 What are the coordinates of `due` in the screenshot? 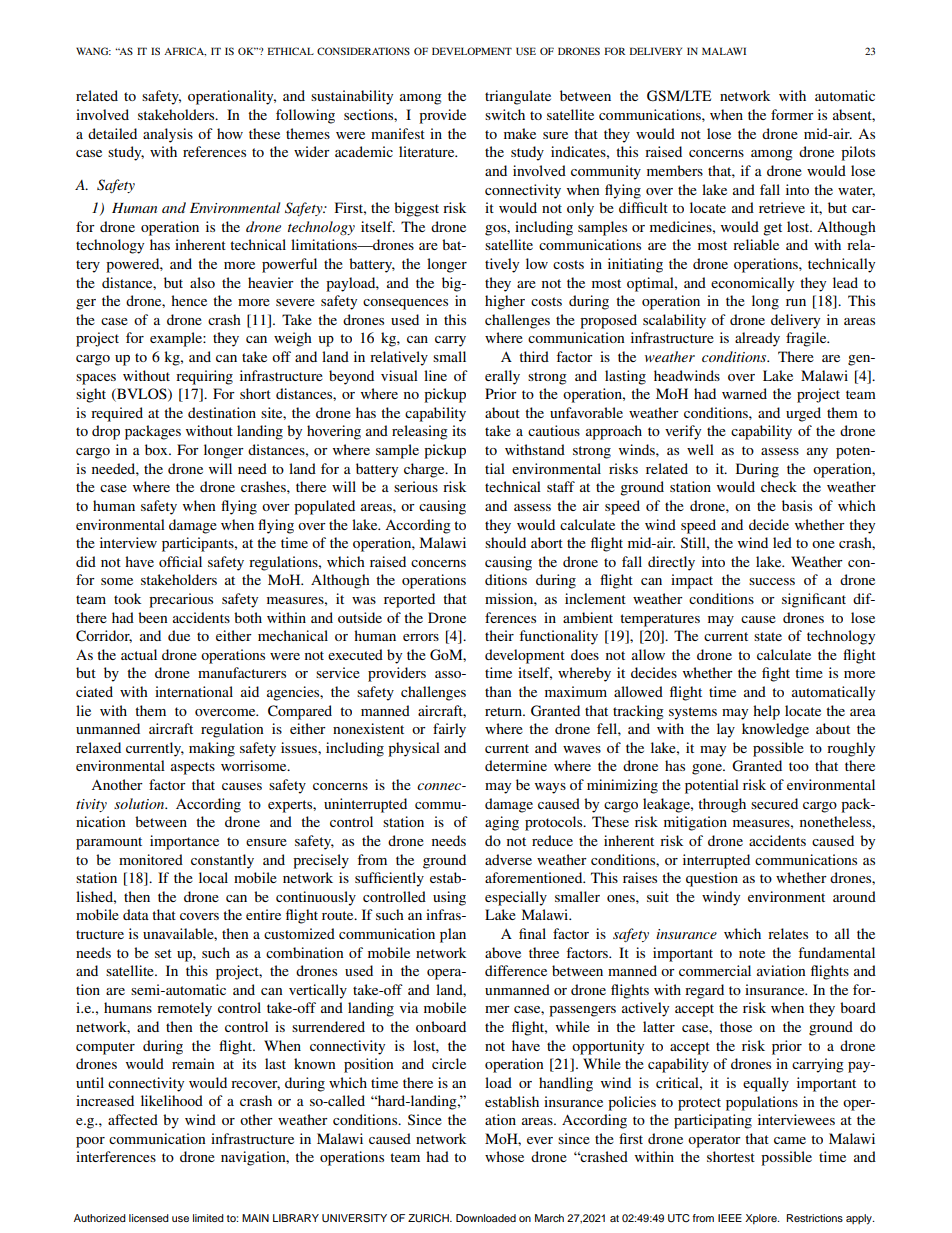 It's located at (179, 635).
